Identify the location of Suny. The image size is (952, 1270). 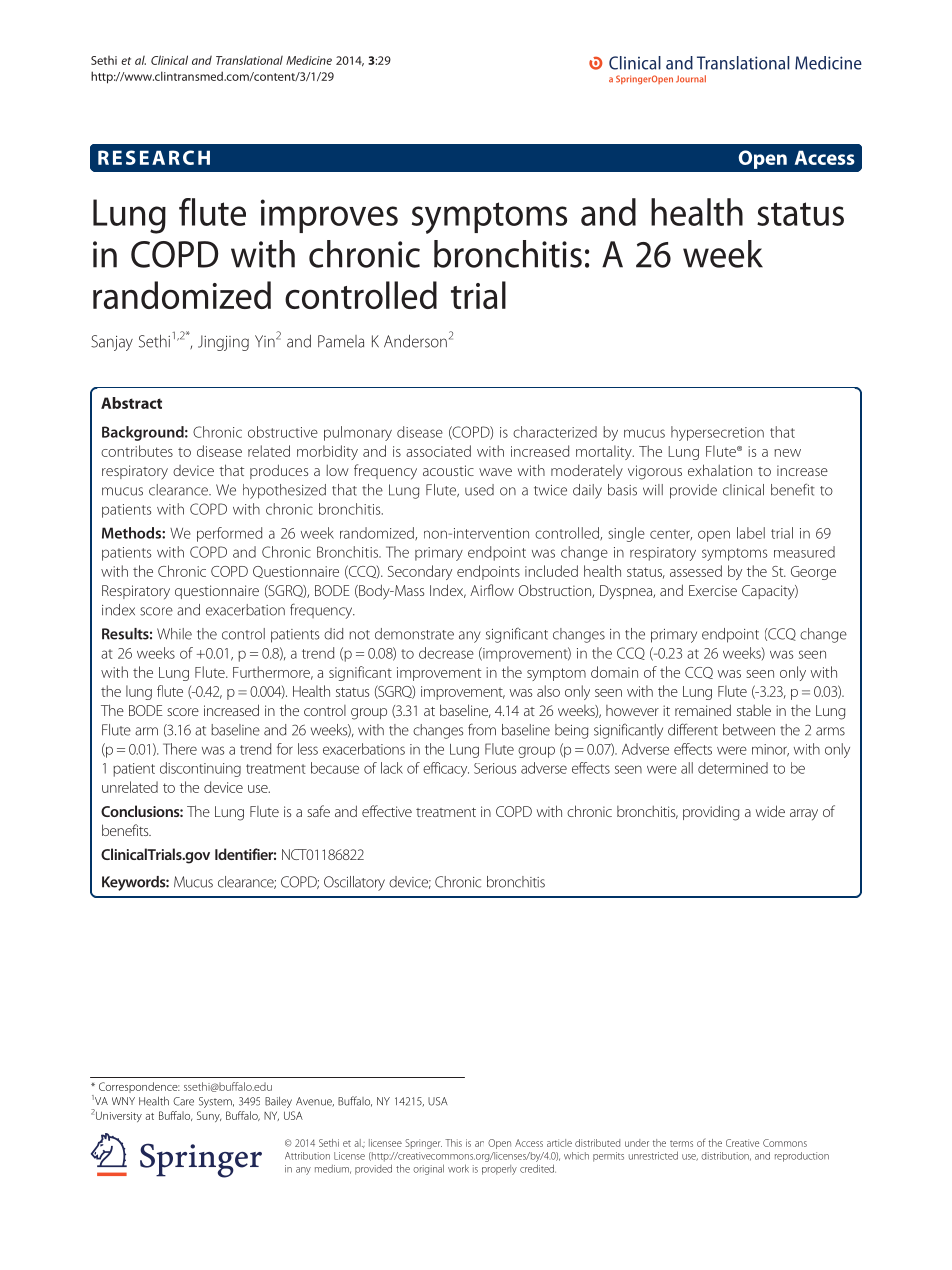
(209, 1116).
